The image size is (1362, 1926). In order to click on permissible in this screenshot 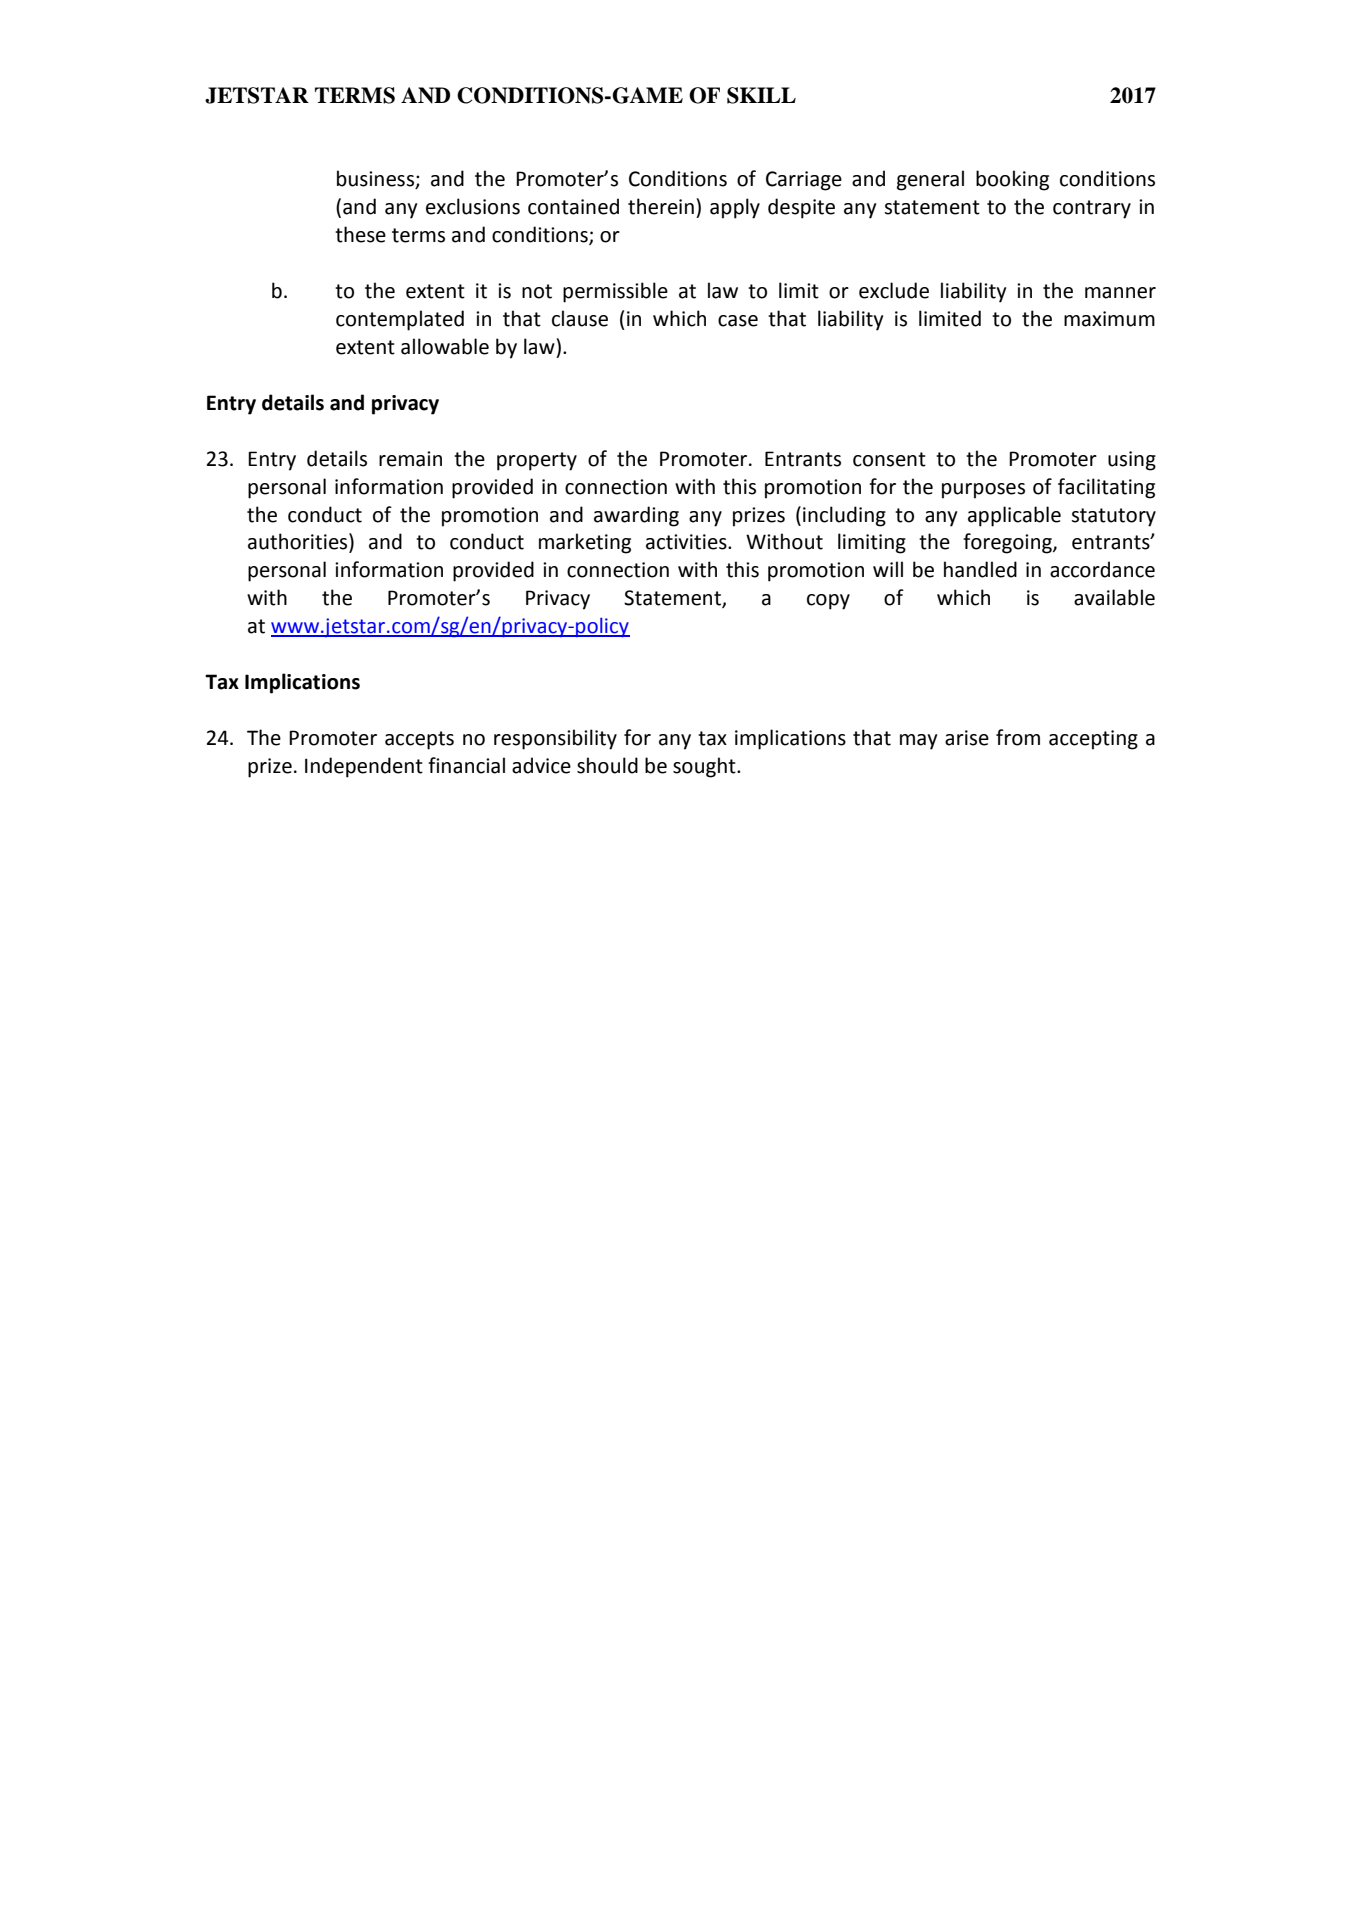, I will do `click(615, 292)`.
